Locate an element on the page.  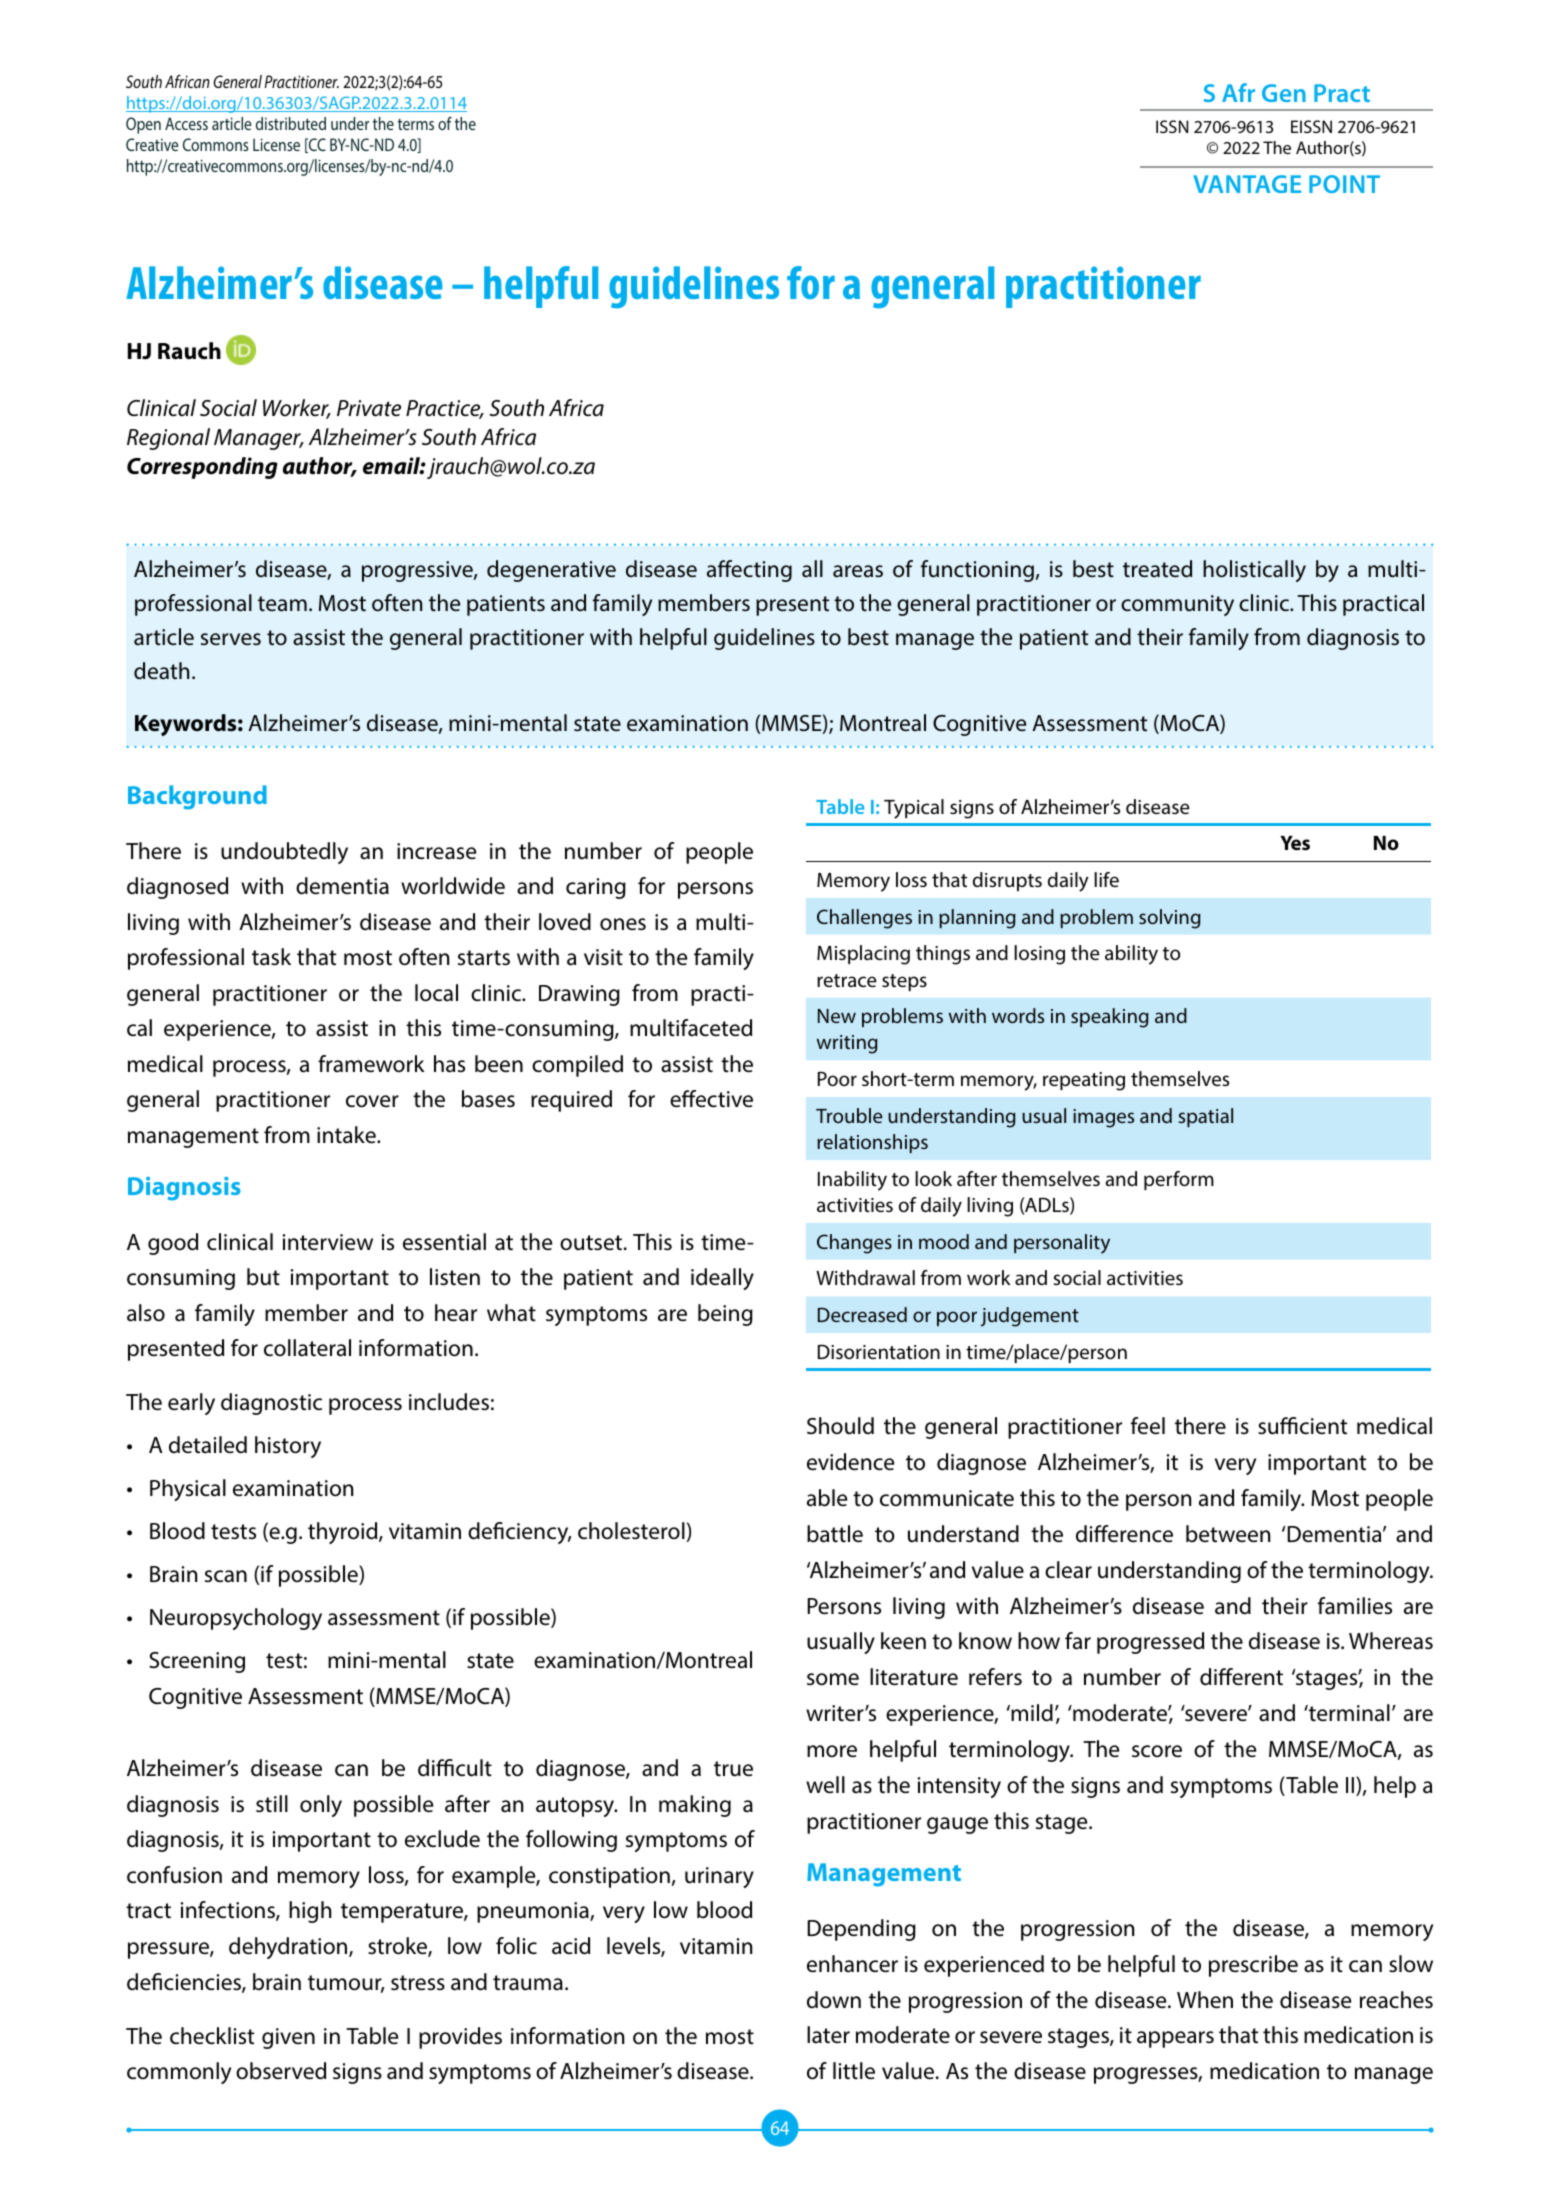
intake is located at coordinates (347, 1135).
